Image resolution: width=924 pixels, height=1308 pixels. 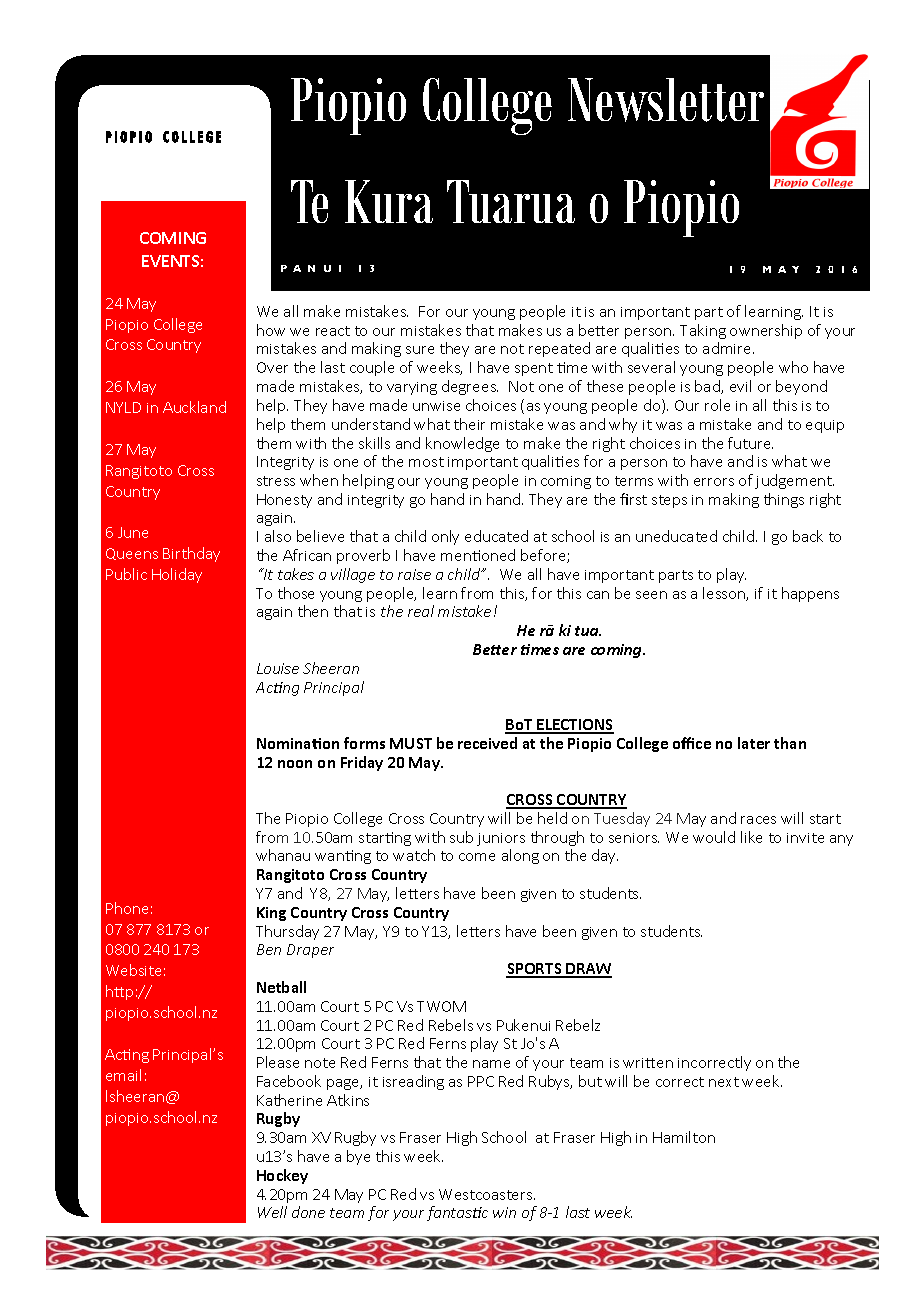 What do you see at coordinates (269, 949) in the screenshot?
I see `Ben` at bounding box center [269, 949].
